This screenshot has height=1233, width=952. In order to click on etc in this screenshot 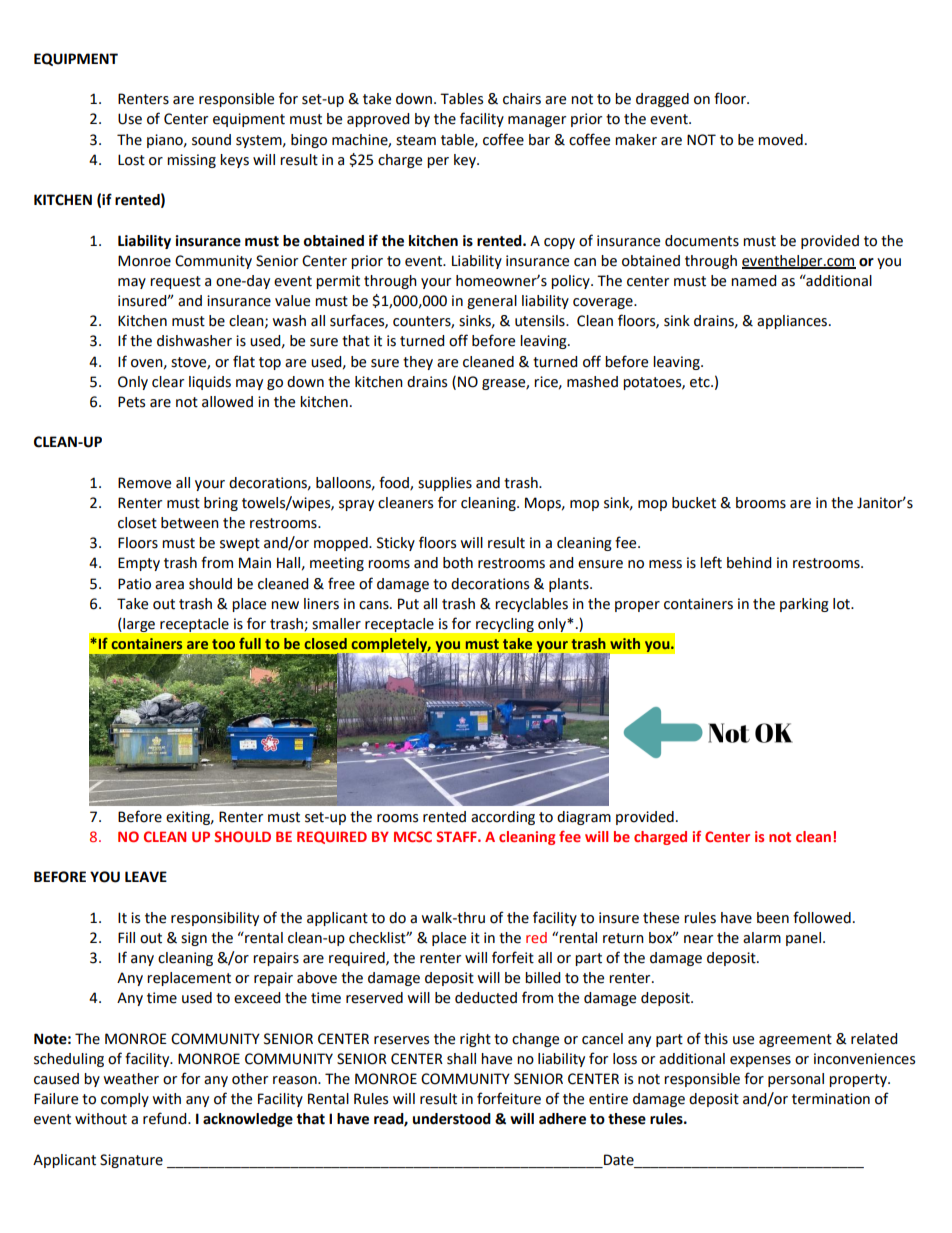, I will do `click(701, 382)`.
